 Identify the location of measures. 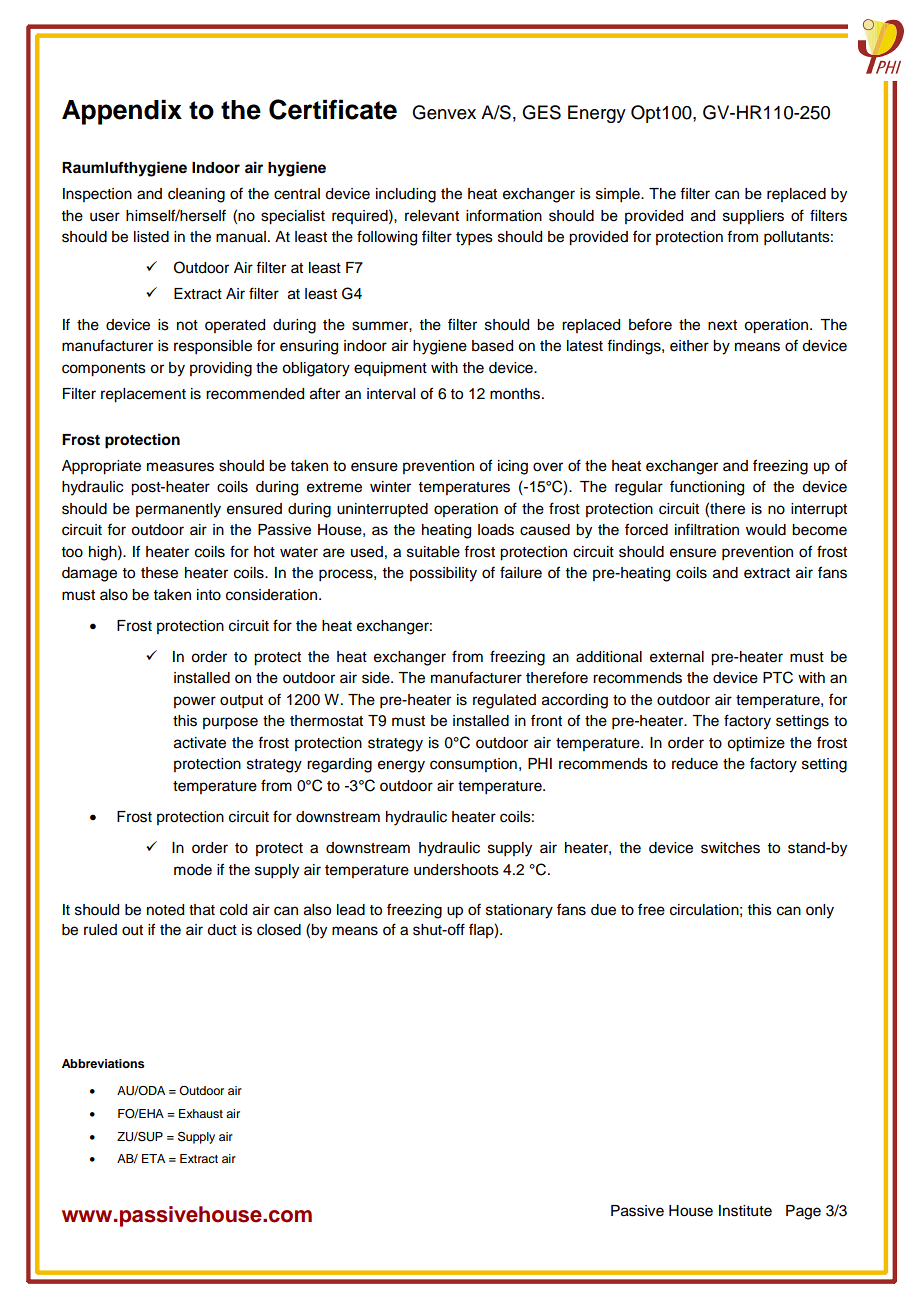
(180, 467).
